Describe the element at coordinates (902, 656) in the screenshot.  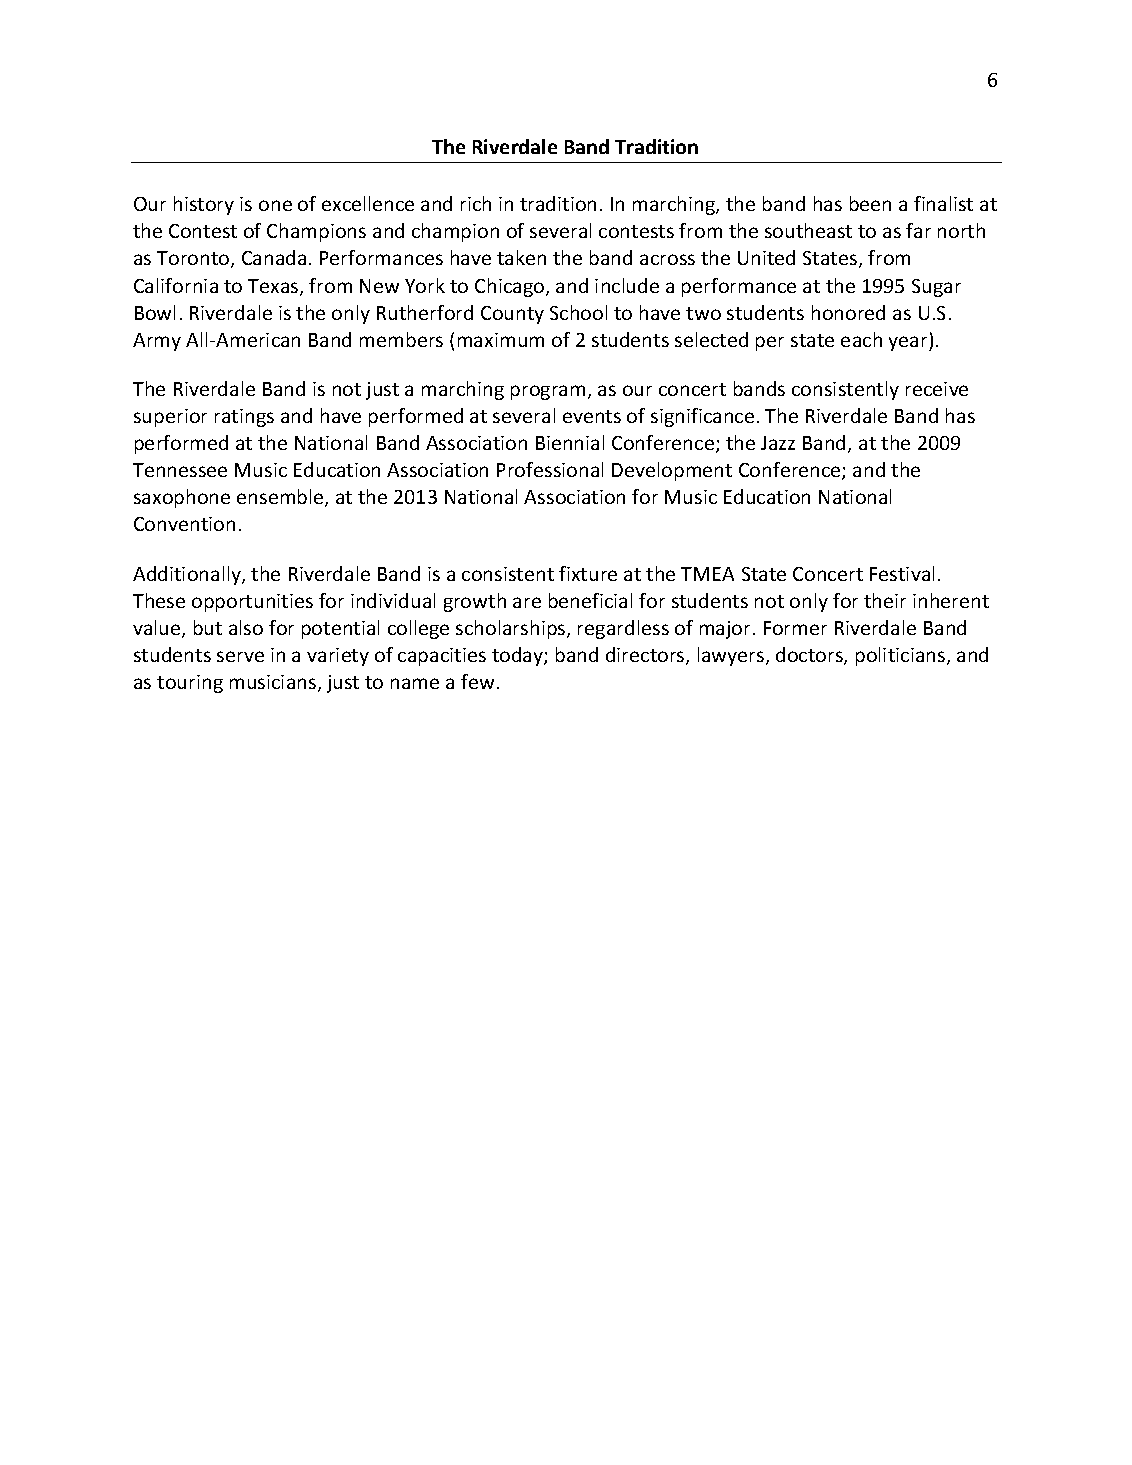
I see `politicians` at that location.
